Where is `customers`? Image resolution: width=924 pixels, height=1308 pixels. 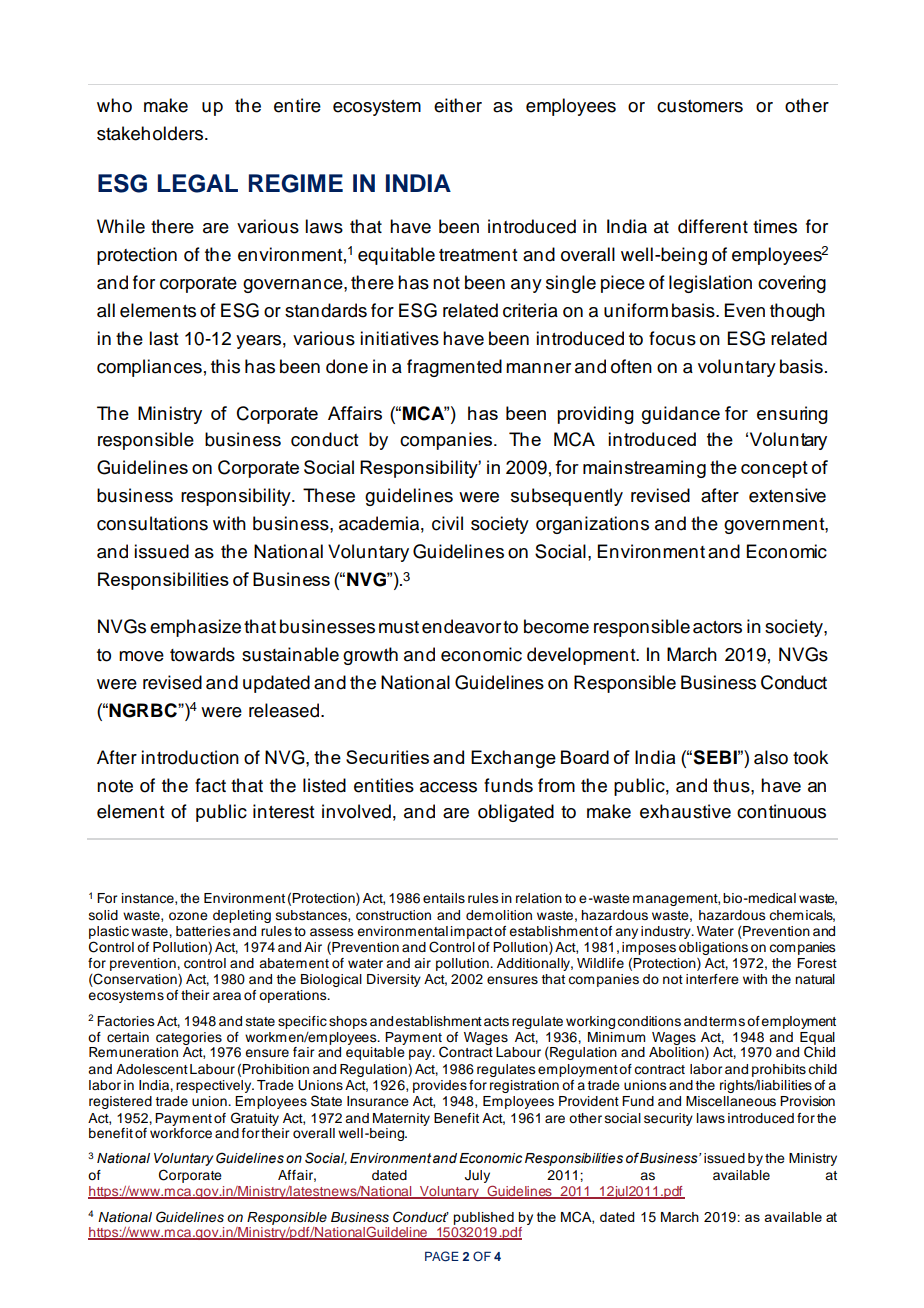 customers is located at coordinates (700, 106).
